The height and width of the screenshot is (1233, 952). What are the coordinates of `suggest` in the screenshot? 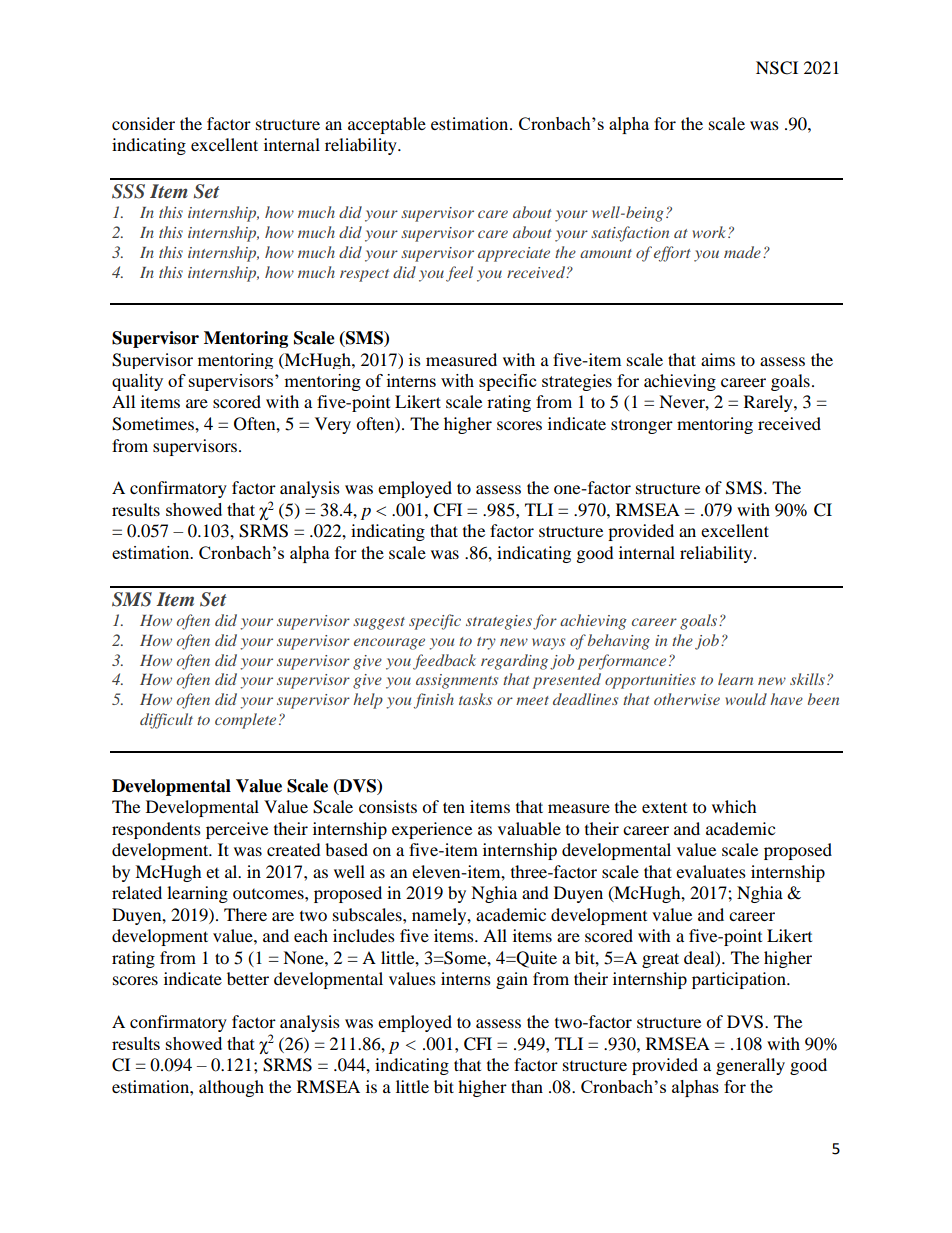 It's located at (379, 623).
